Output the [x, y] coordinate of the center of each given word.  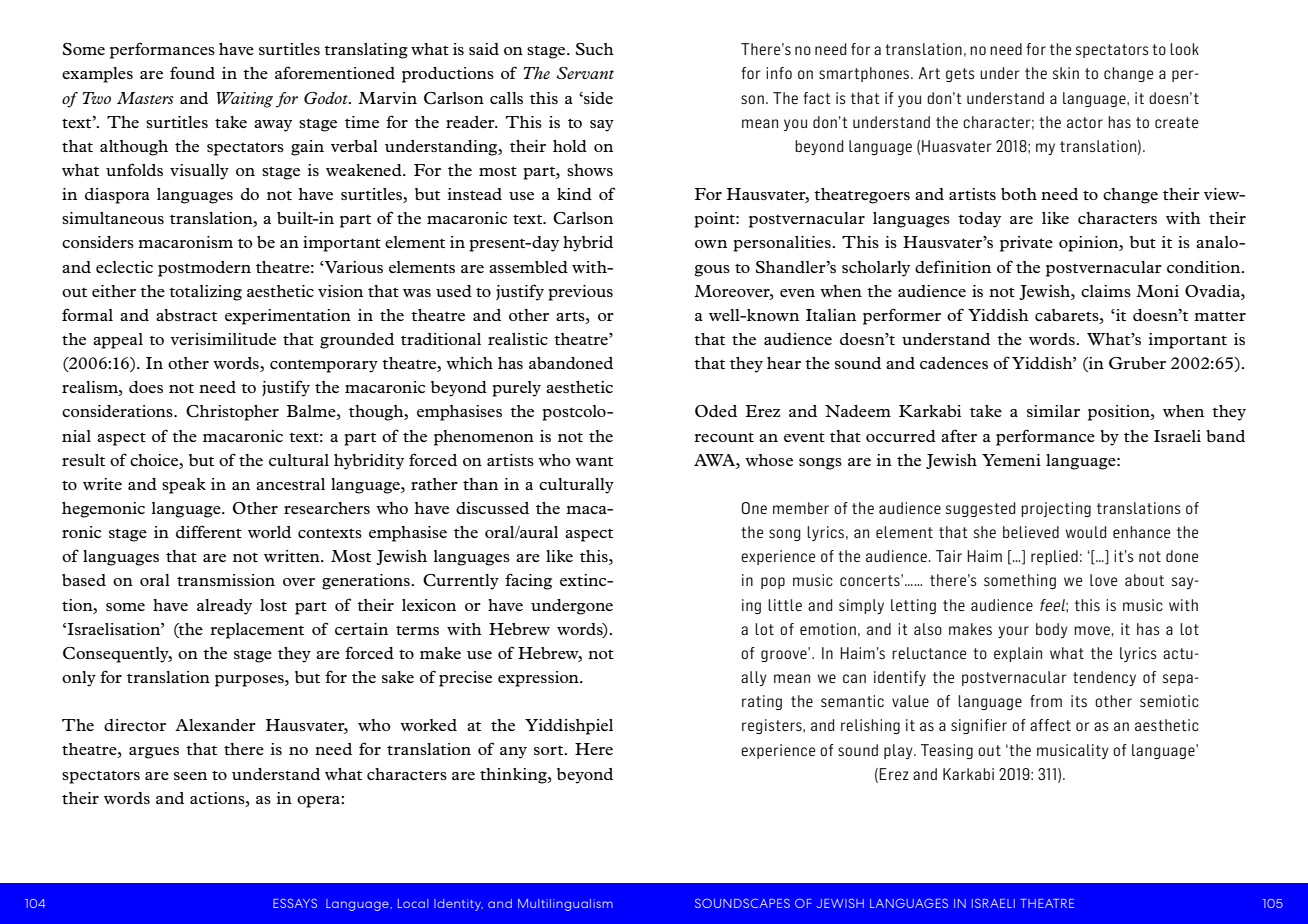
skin [1066, 73]
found [192, 72]
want [594, 461]
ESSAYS [295, 903]
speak [184, 486]
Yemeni [1011, 460]
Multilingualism [565, 905]
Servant [585, 73]
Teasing [947, 751]
